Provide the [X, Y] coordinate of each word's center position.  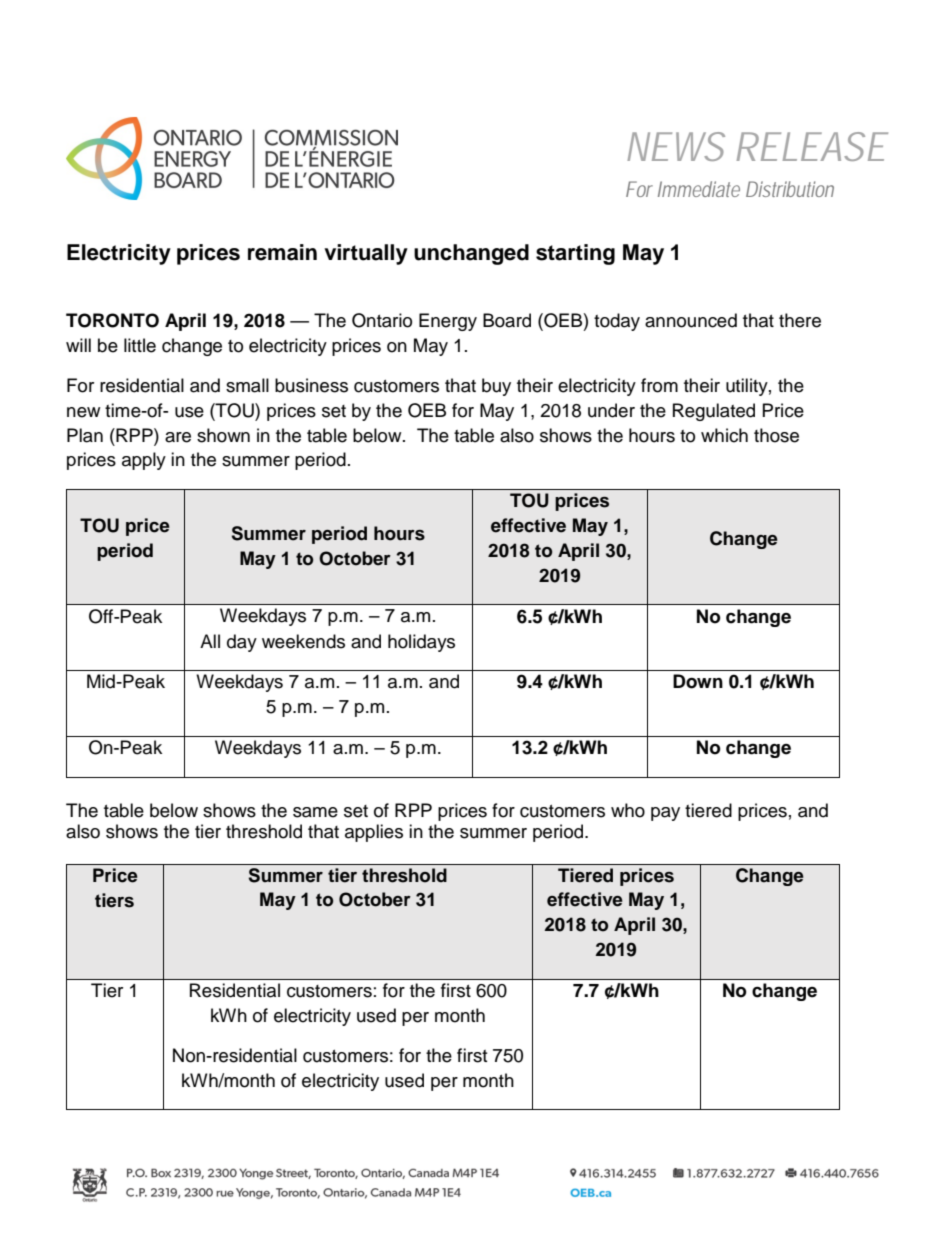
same [315, 812]
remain [282, 252]
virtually [366, 254]
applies [374, 833]
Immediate [699, 189]
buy [496, 387]
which [724, 435]
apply [144, 461]
